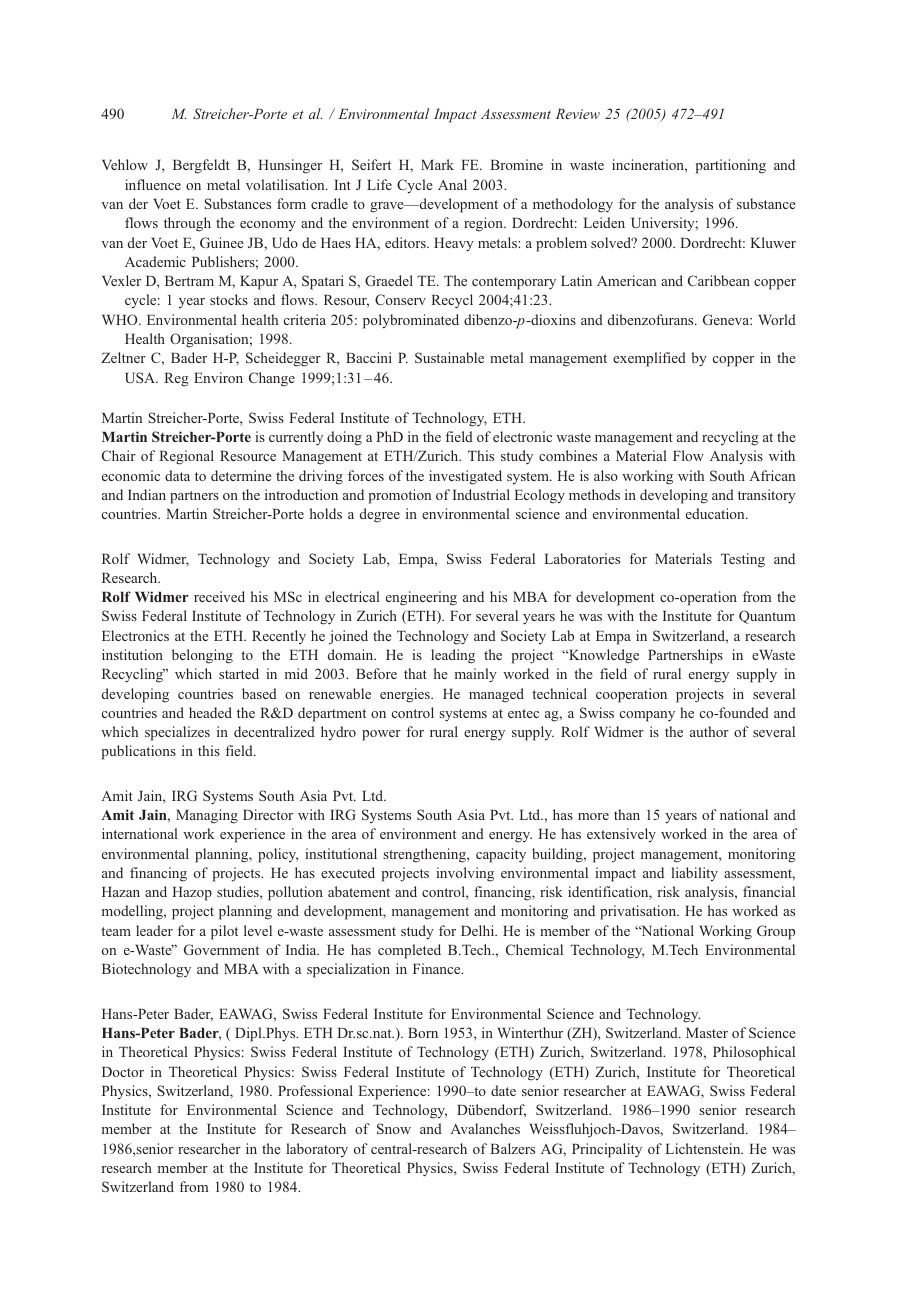 The height and width of the page is (1316, 906). I want to click on energies, so click(406, 695).
